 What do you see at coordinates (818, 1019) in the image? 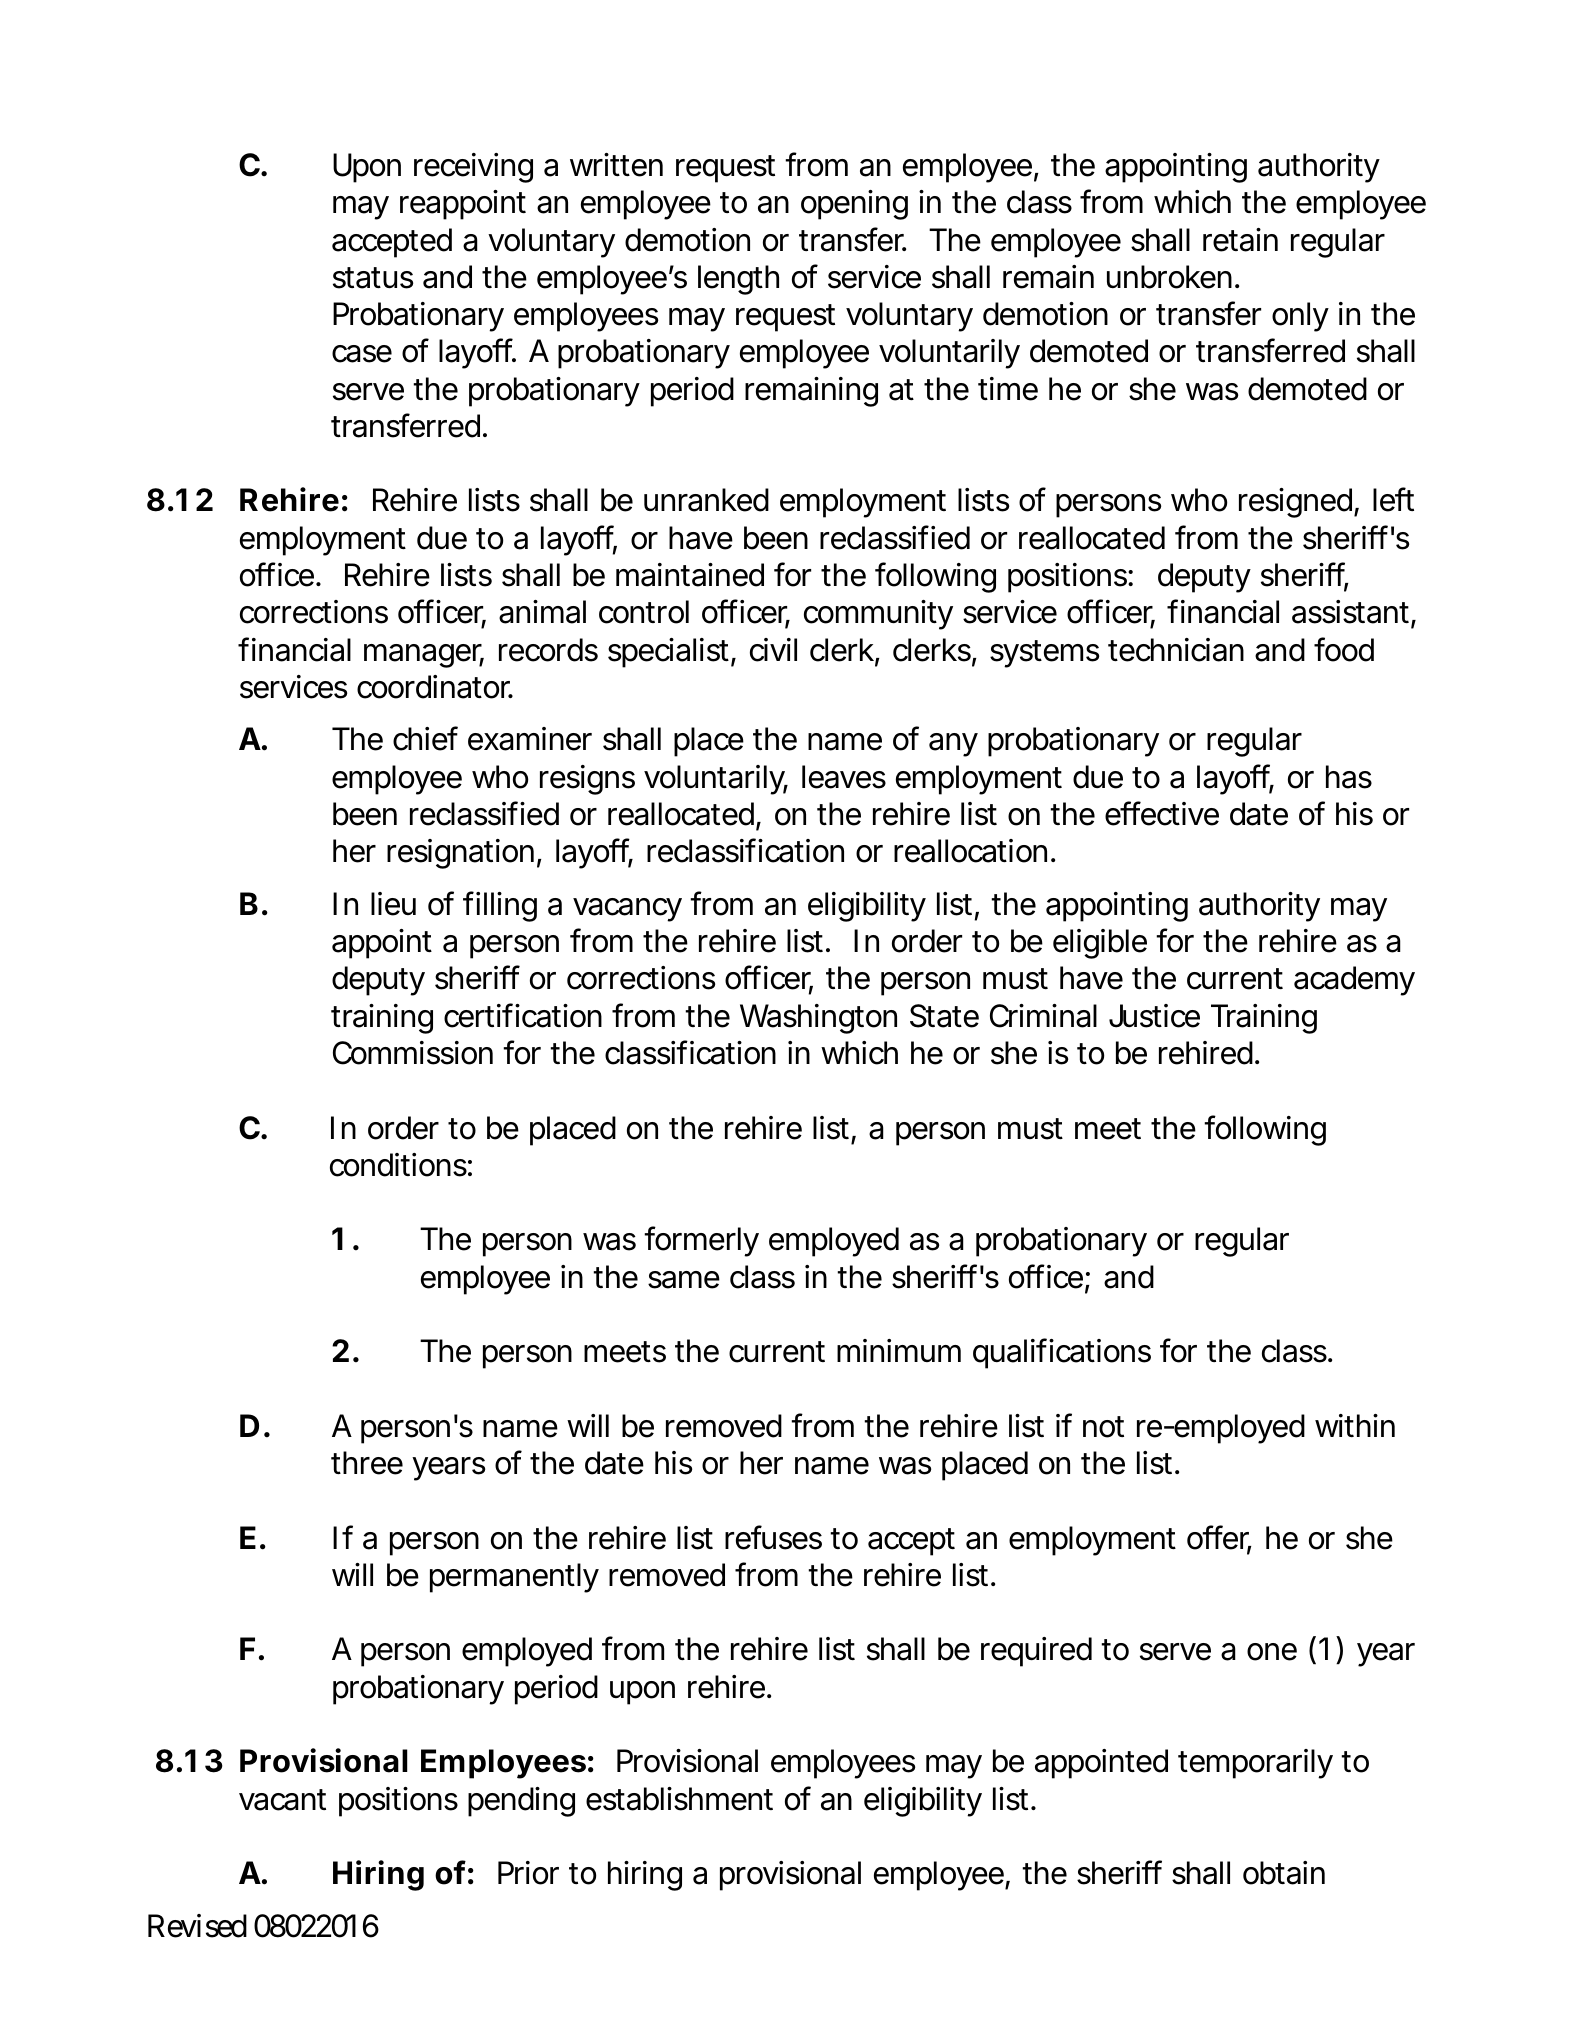
I see `Washington` at bounding box center [818, 1019].
